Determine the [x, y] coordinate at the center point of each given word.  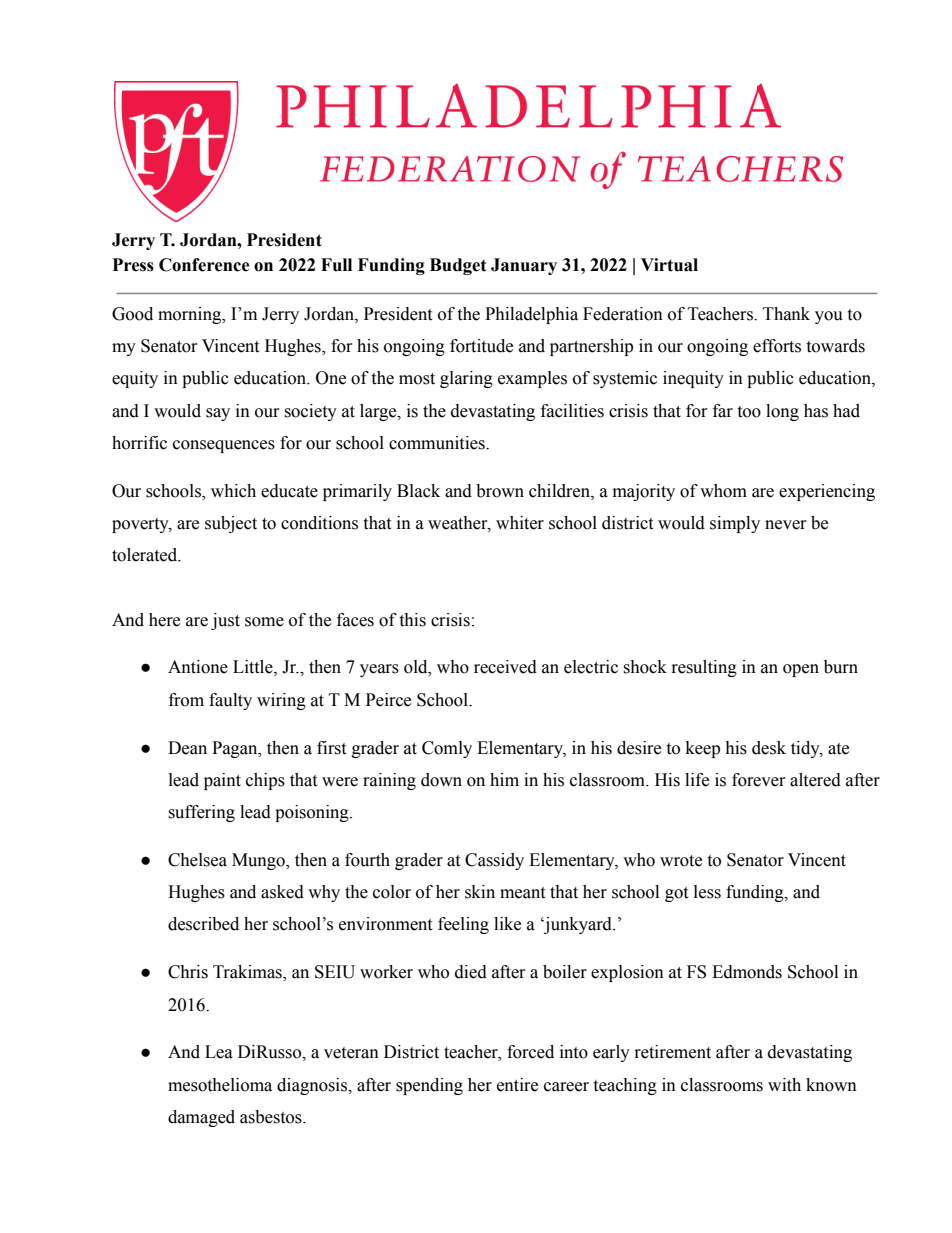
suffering [201, 813]
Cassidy [494, 861]
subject [231, 524]
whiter [520, 523]
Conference [204, 265]
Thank [786, 314]
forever [759, 780]
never [786, 525]
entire [517, 1085]
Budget [458, 266]
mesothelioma [220, 1085]
